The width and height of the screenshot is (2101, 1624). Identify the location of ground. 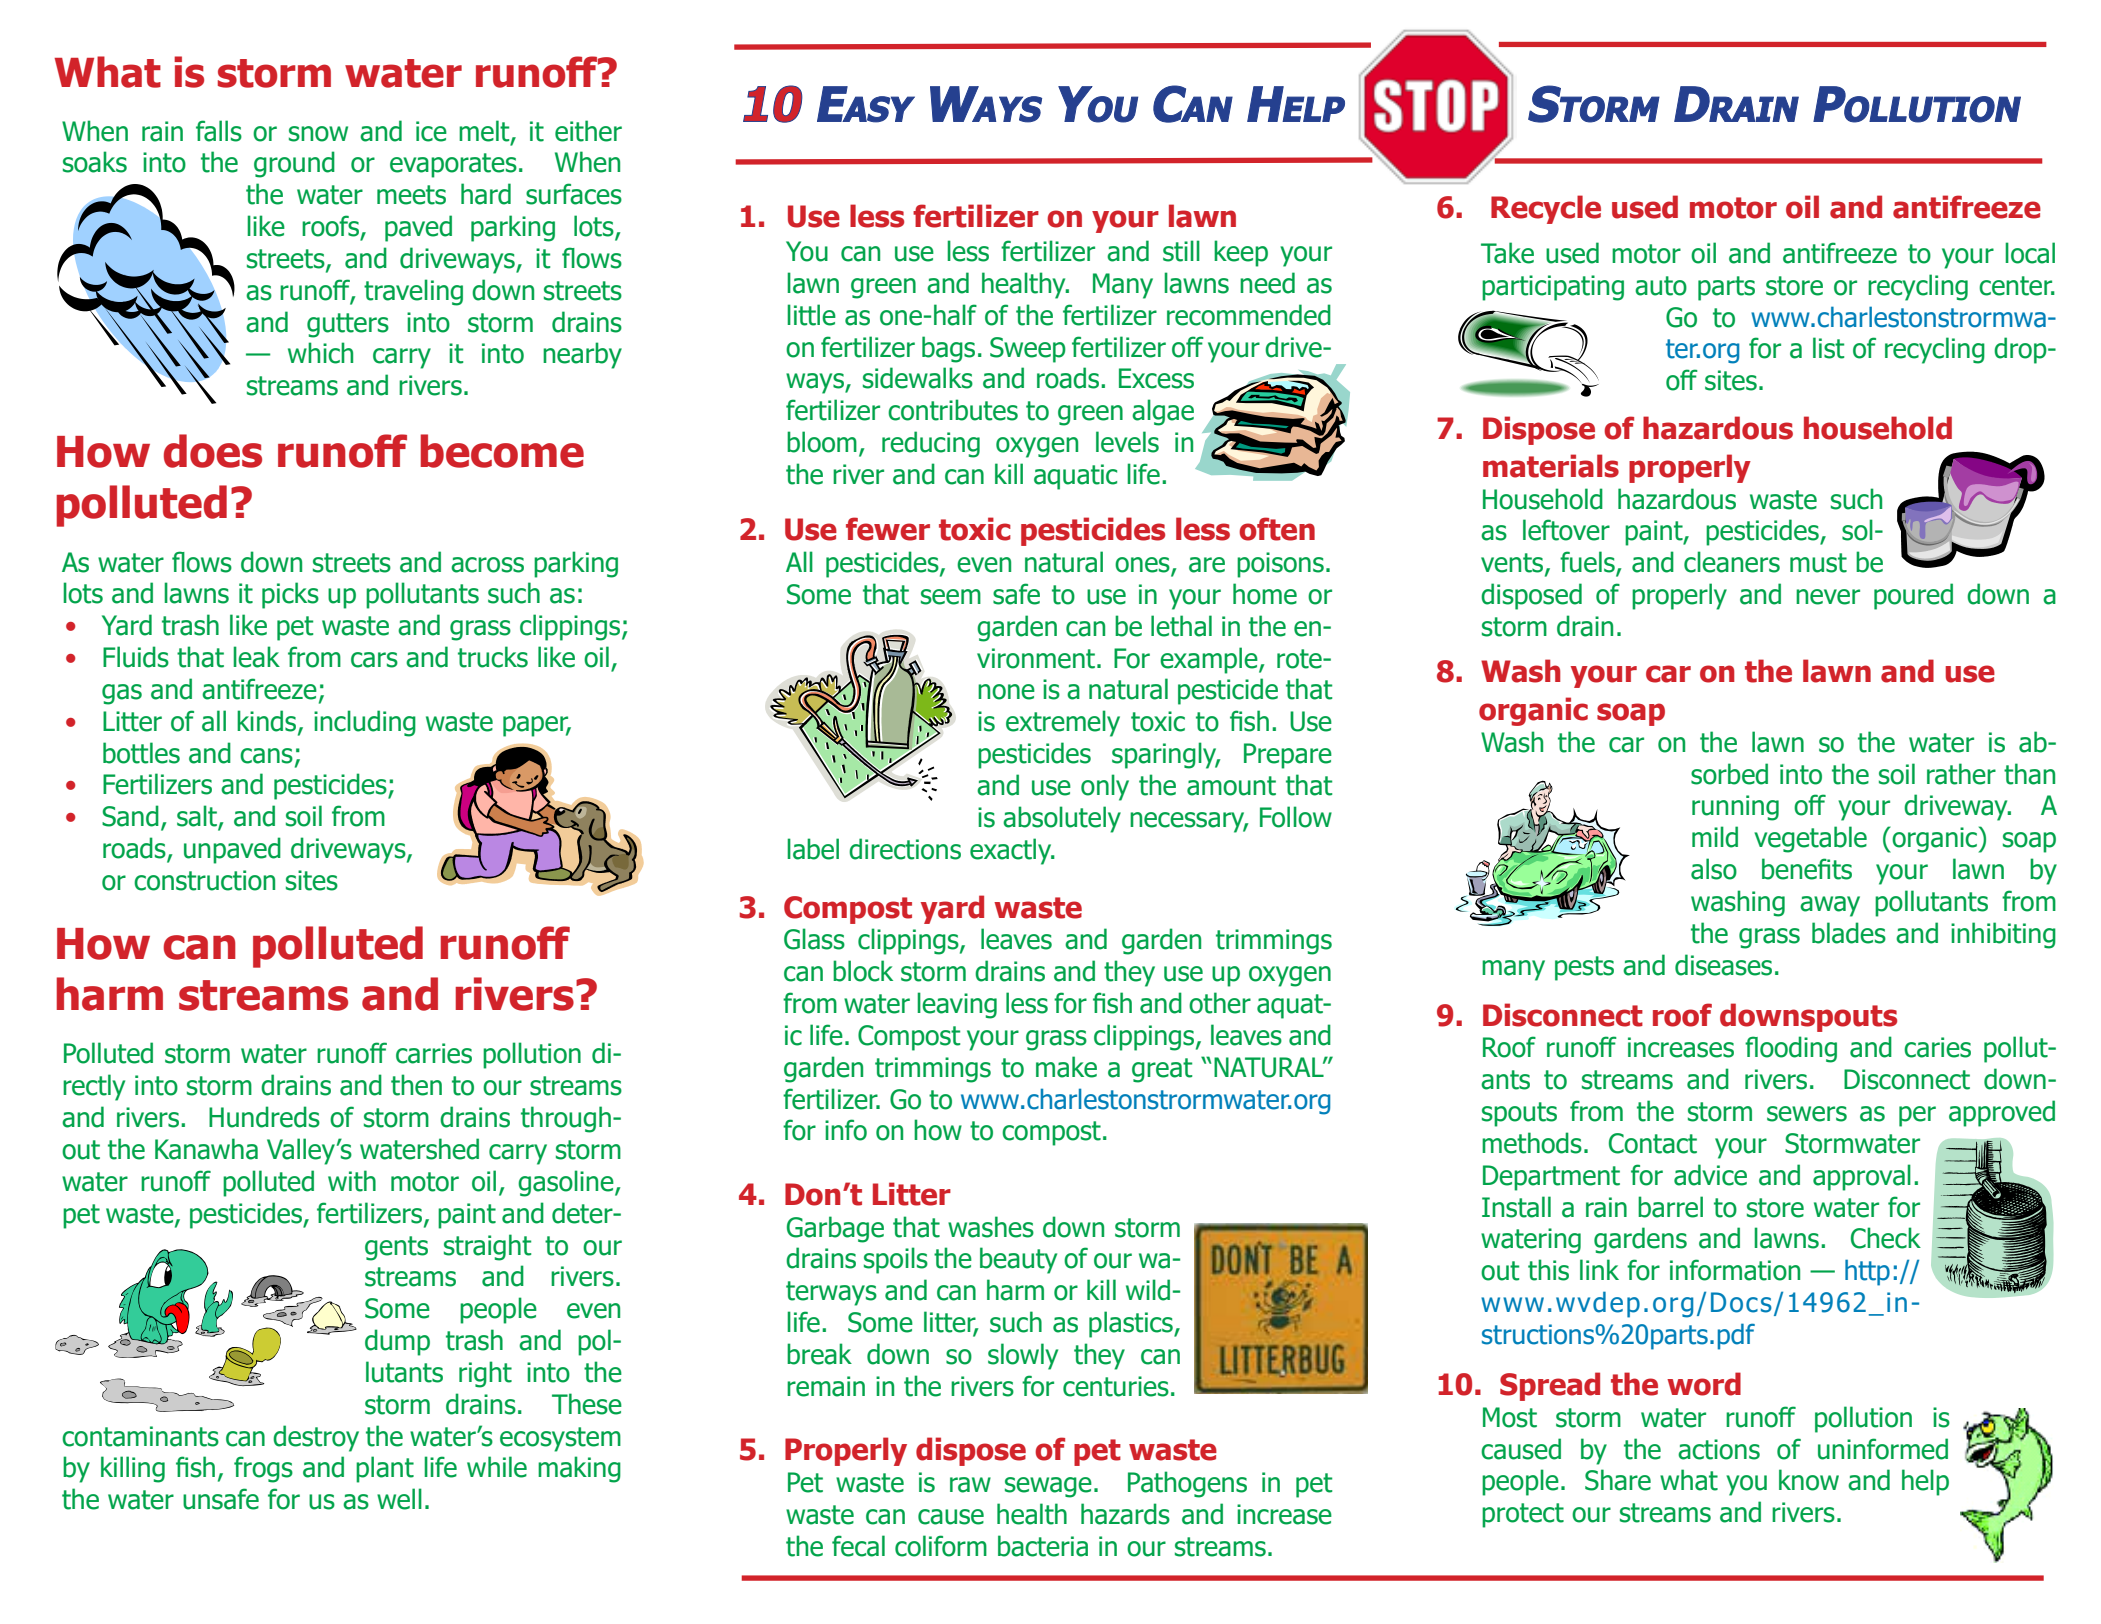
(294, 164).
